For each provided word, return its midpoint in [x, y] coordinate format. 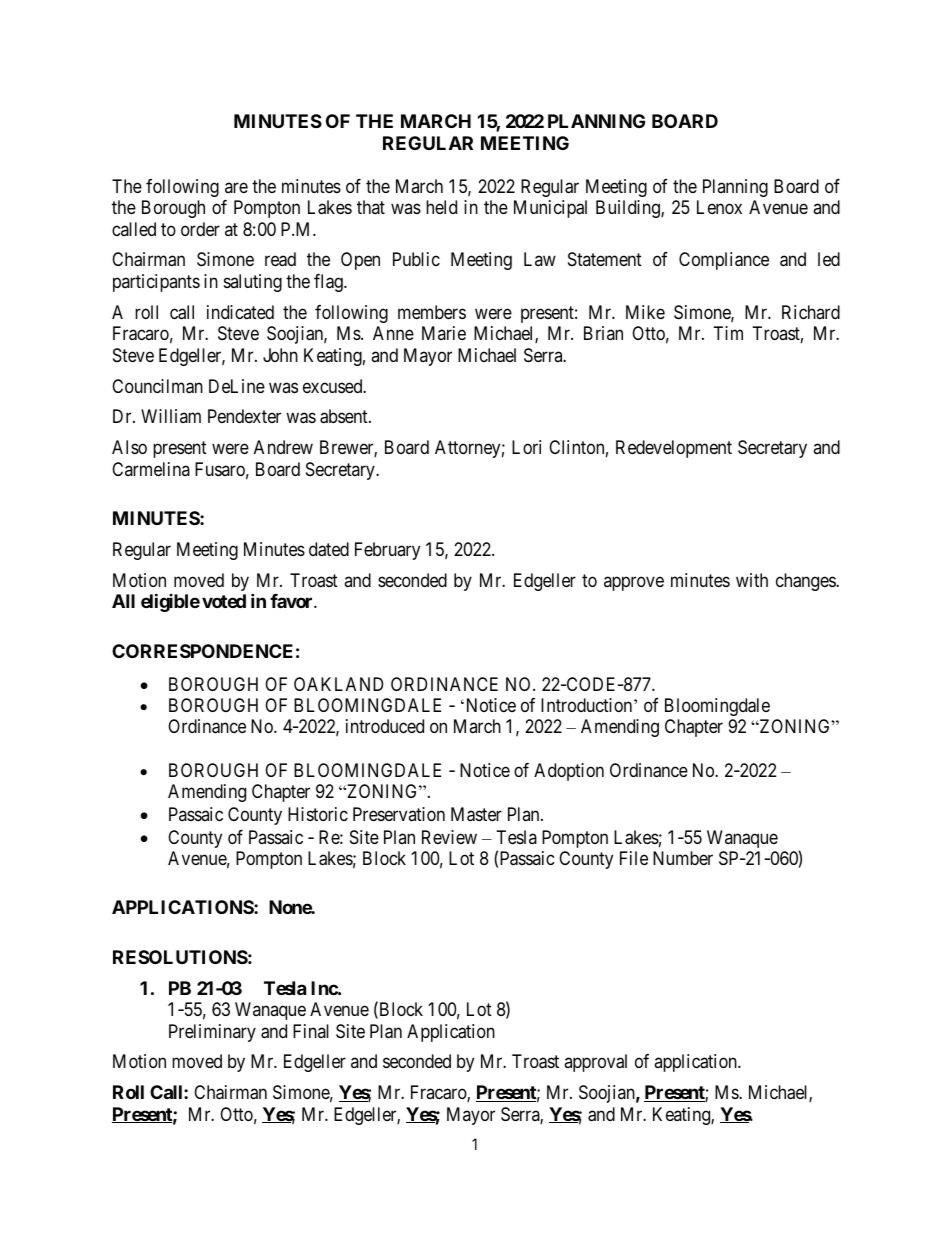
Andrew [283, 447]
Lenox [719, 207]
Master [476, 814]
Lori [526, 447]
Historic [318, 814]
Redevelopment [674, 449]
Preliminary [212, 1033]
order [200, 229]
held [441, 207]
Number [683, 858]
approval [595, 1063]
